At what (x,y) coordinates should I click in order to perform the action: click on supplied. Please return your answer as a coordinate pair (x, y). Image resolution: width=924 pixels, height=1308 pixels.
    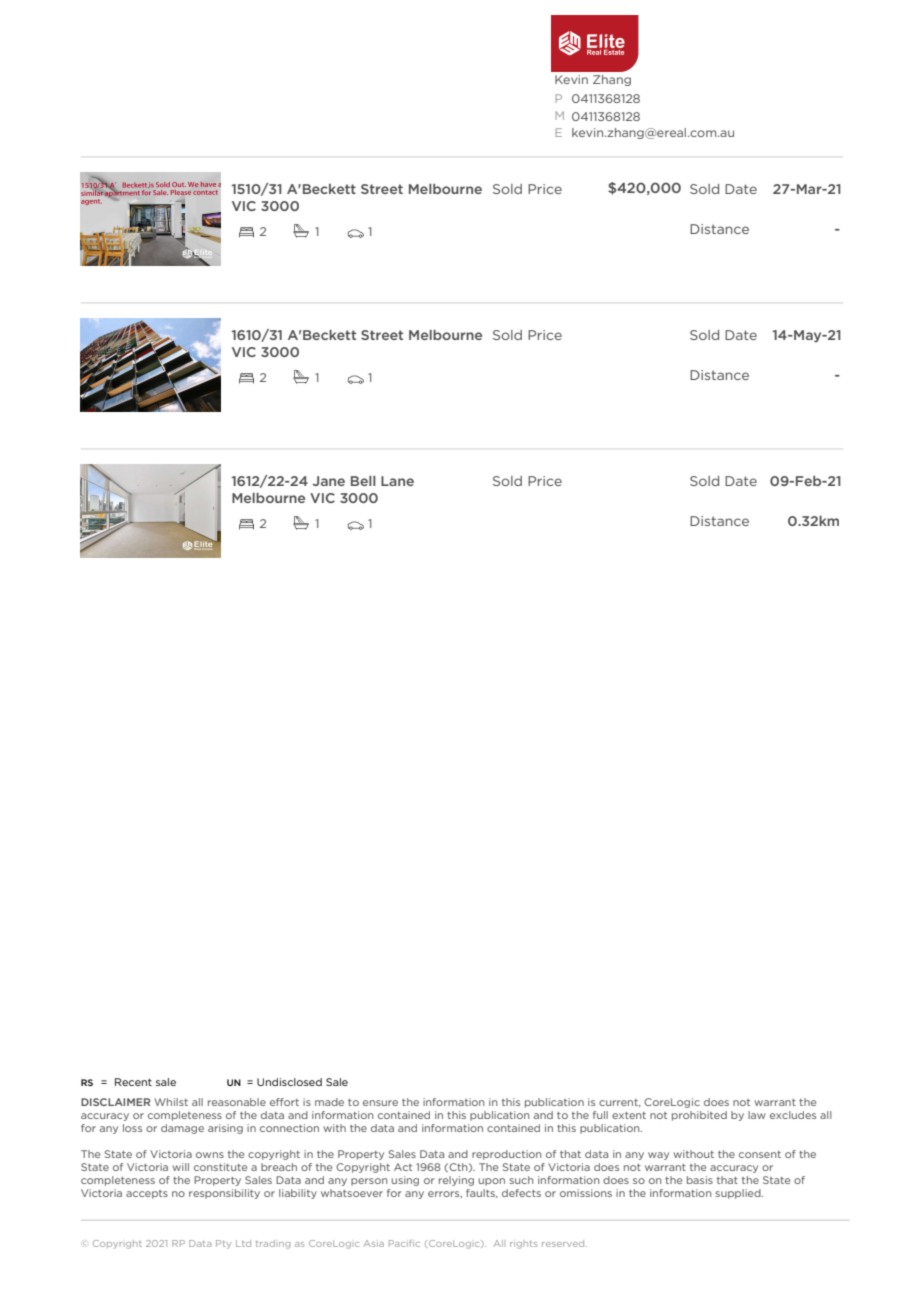
    Looking at the image, I should click on (739, 1194).
